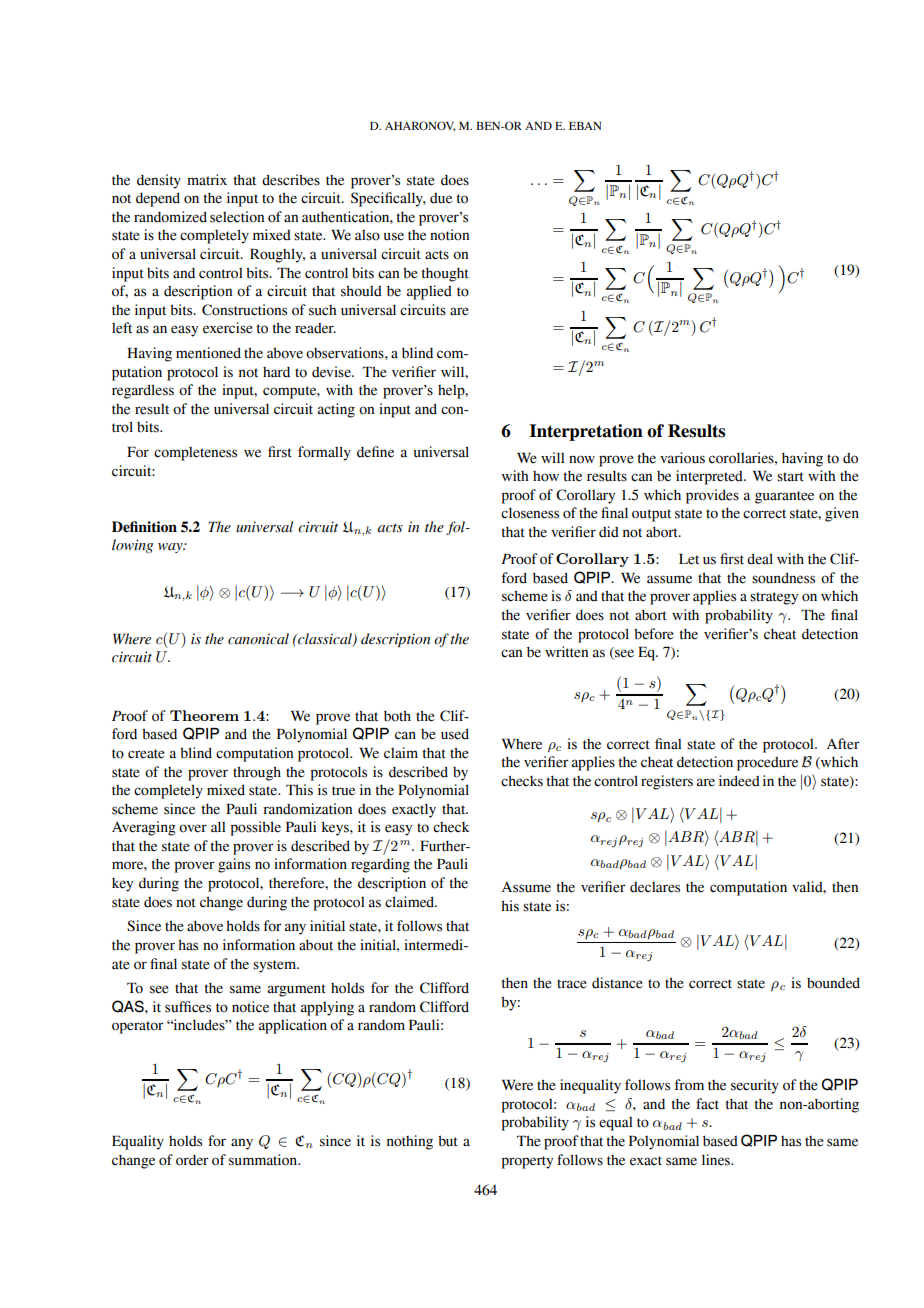 Image resolution: width=924 pixels, height=1308 pixels. Describe the element at coordinates (717, 1160) in the screenshot. I see `lines` at that location.
